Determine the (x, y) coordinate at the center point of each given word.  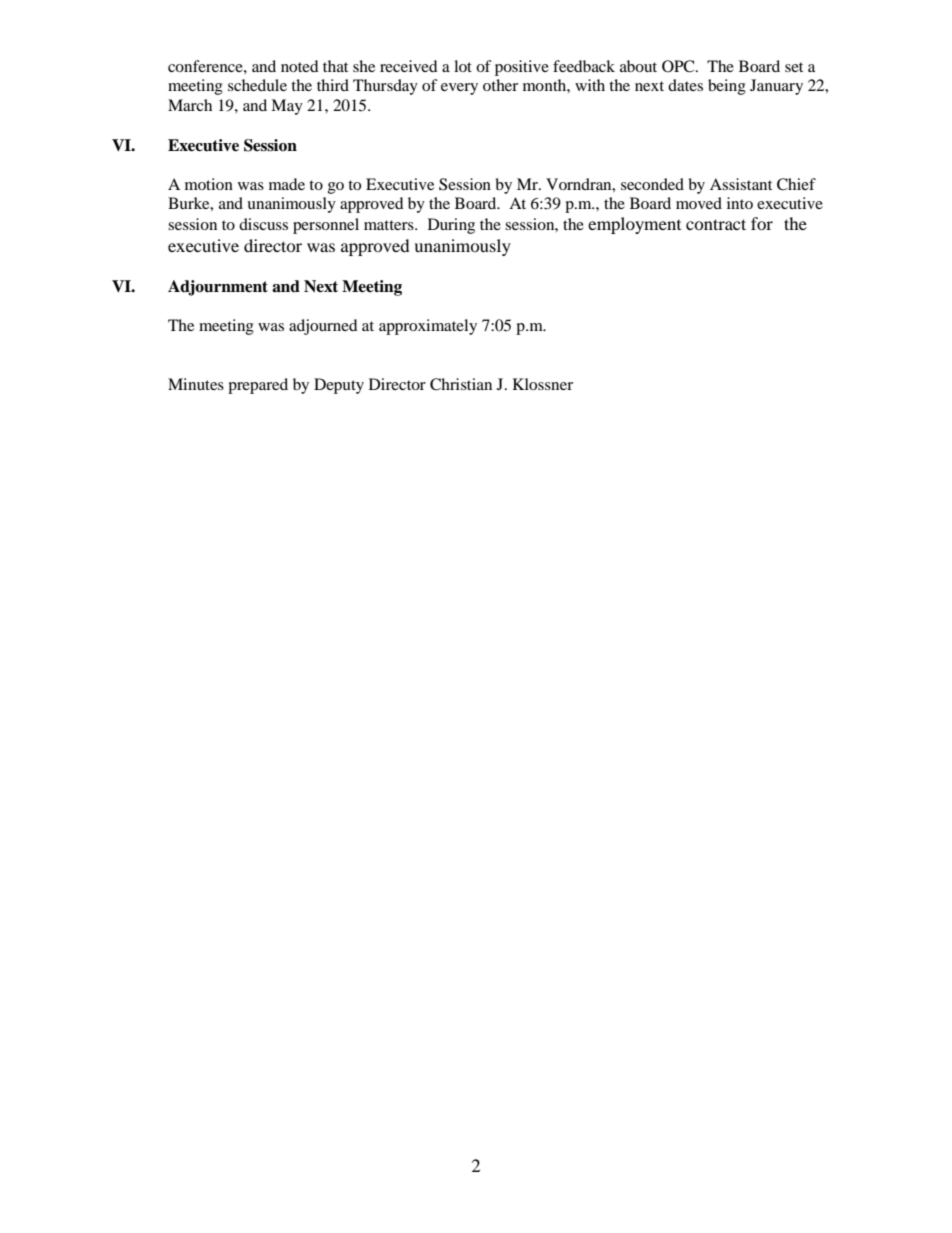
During (451, 226)
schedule (257, 85)
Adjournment (218, 288)
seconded (652, 184)
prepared (258, 386)
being (727, 87)
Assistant (741, 184)
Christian (461, 384)
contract (716, 224)
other (500, 85)
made (287, 184)
